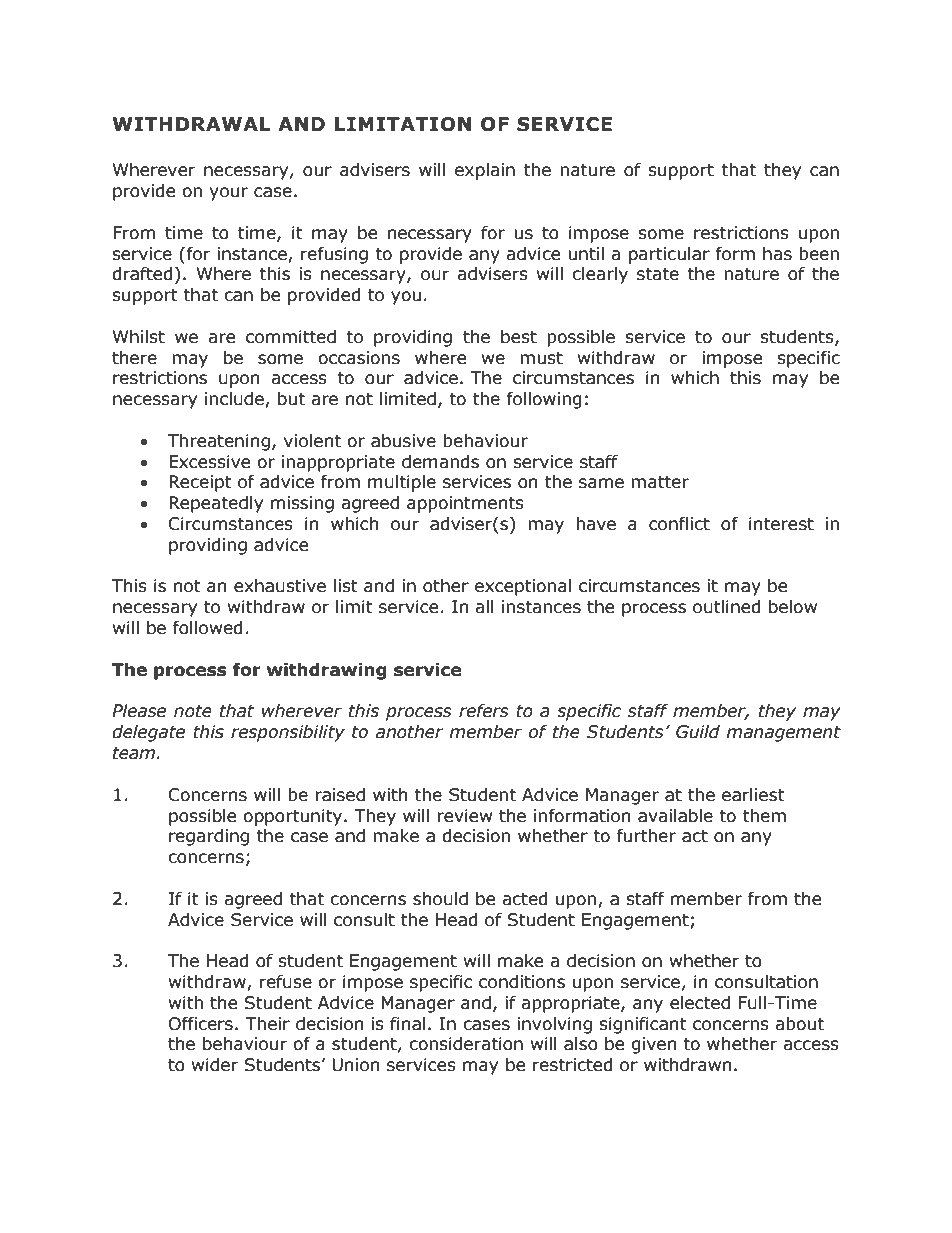 This page has width=952, height=1233. What do you see at coordinates (208, 628) in the page?
I see `followed` at bounding box center [208, 628].
